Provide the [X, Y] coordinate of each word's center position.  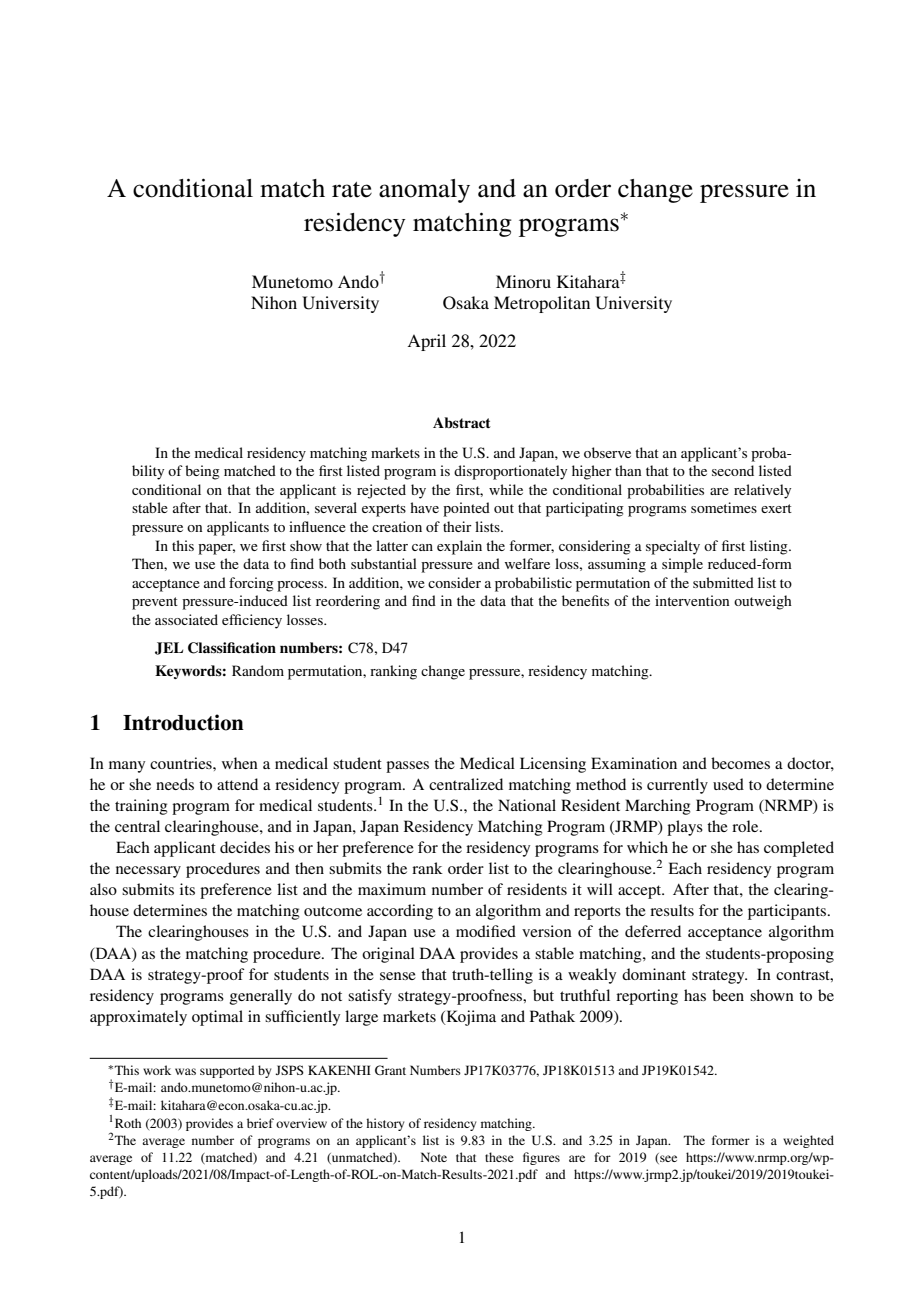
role [746, 826]
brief [260, 1123]
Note [434, 1157]
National [527, 805]
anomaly [424, 191]
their [457, 526]
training [141, 807]
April [426, 342]
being [202, 472]
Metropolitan [542, 304]
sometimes [724, 507]
